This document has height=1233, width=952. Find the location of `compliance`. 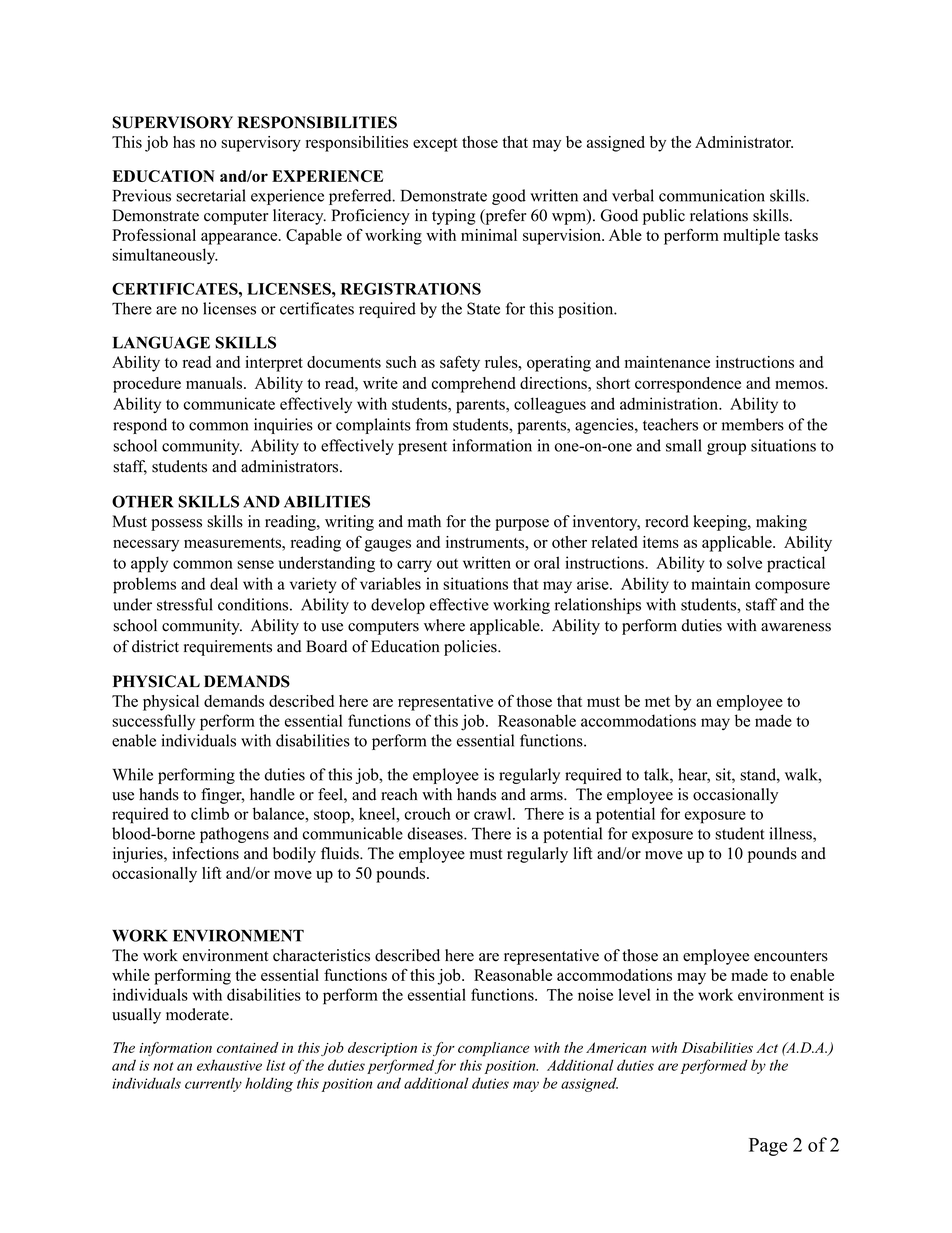

compliance is located at coordinates (493, 1049).
